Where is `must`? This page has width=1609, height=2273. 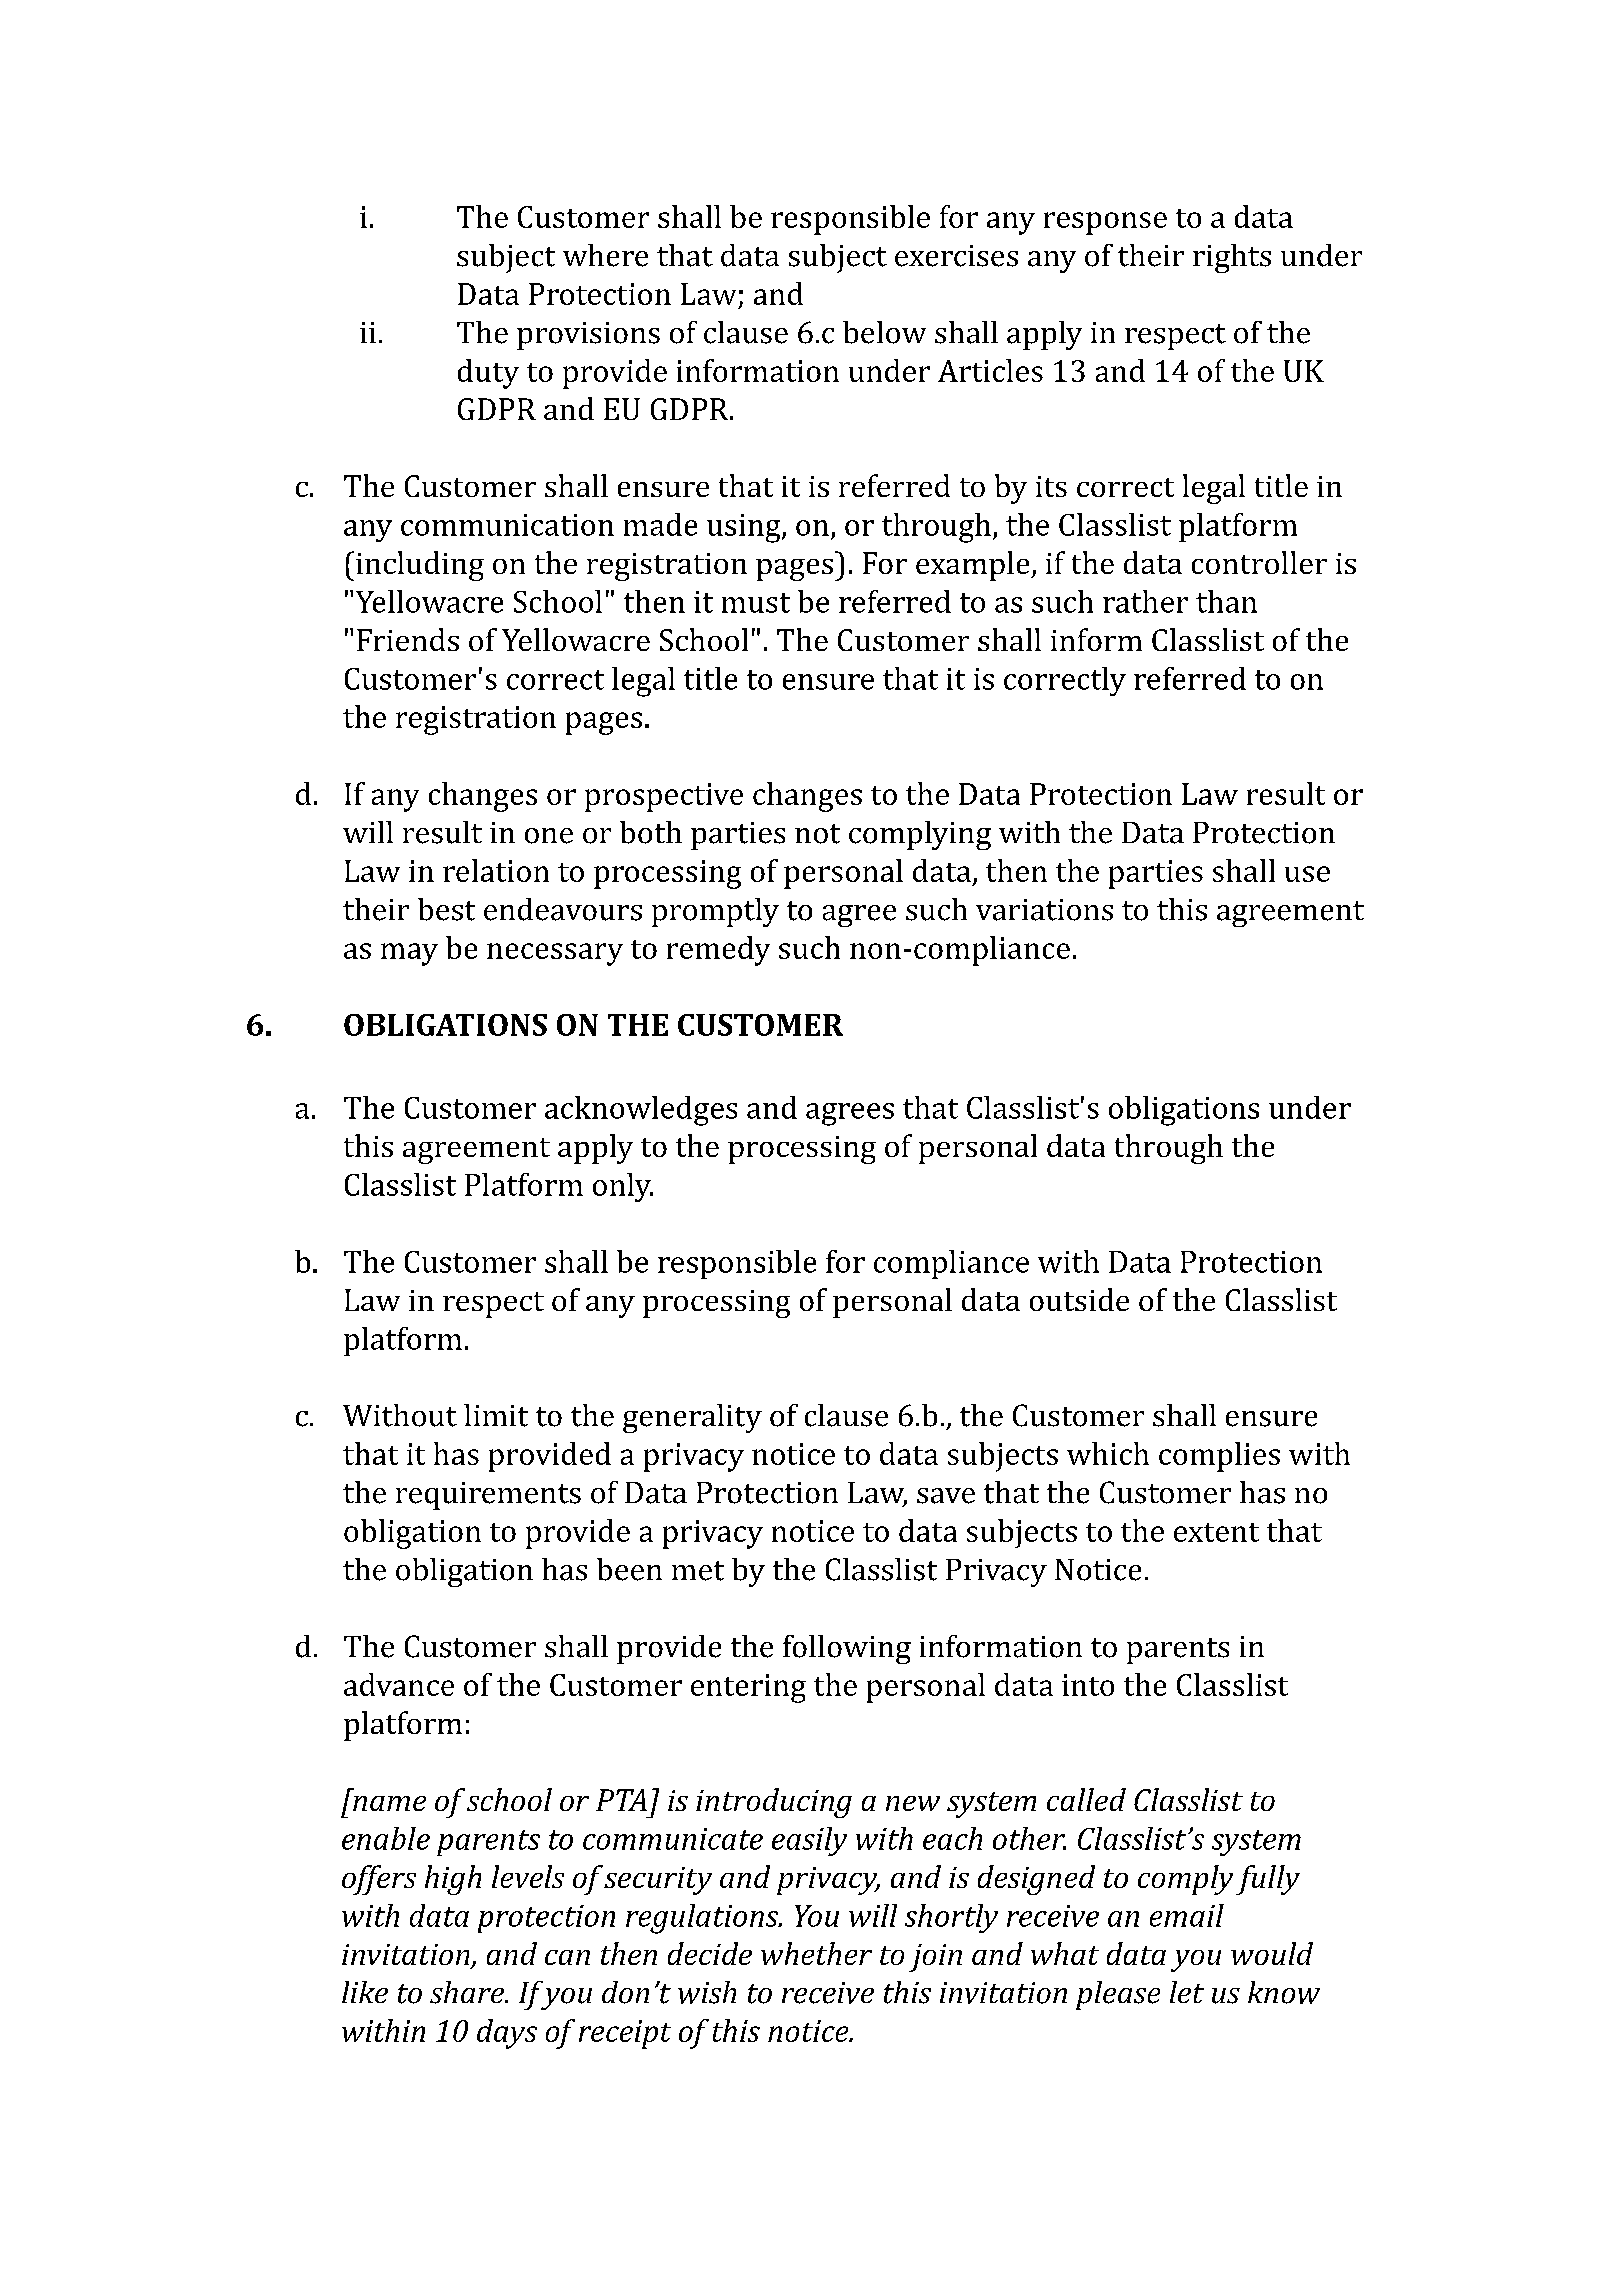 must is located at coordinates (756, 603).
